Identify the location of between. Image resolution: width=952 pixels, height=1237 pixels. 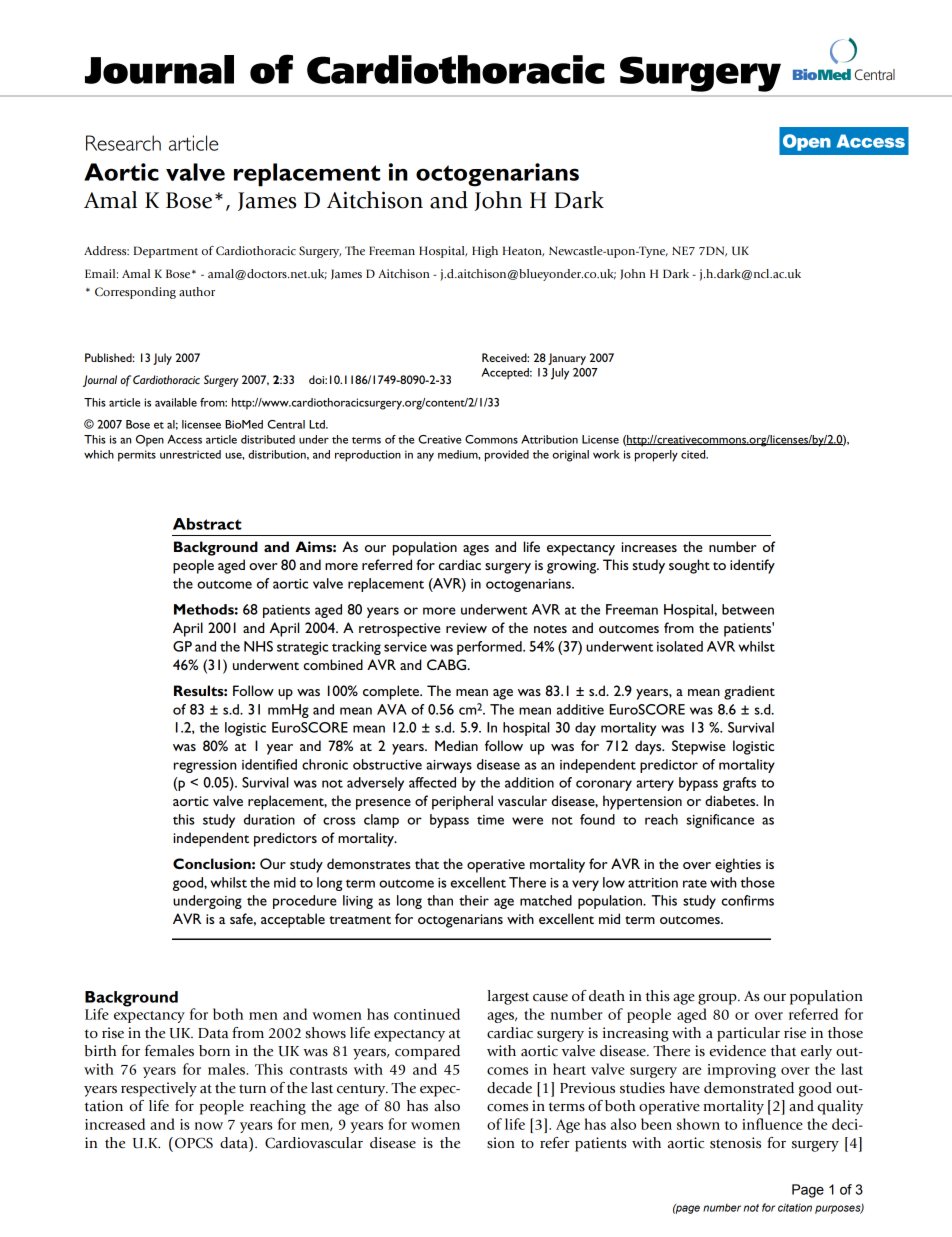
(748, 609).
